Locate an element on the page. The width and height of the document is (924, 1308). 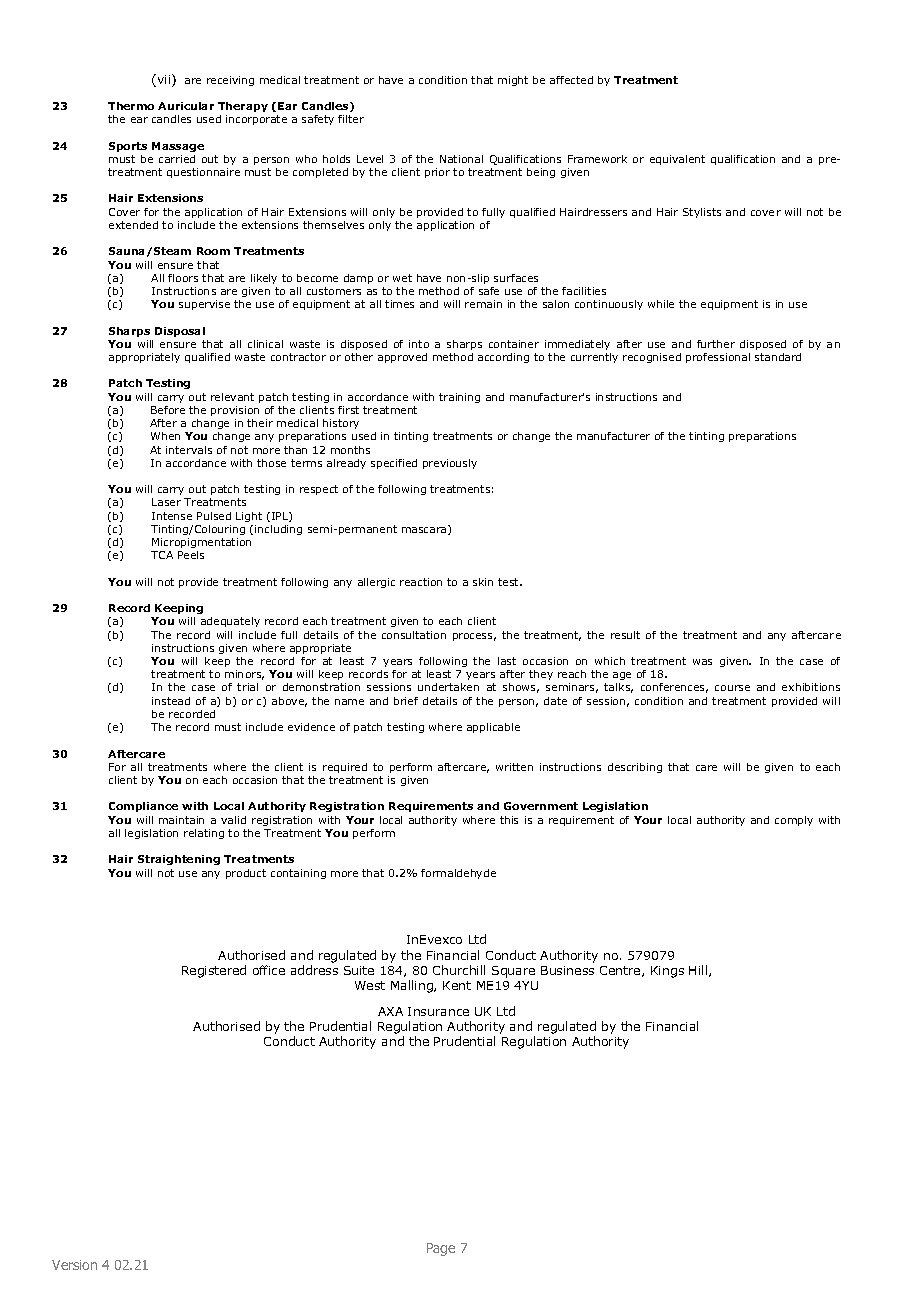
Auricular is located at coordinates (186, 106).
